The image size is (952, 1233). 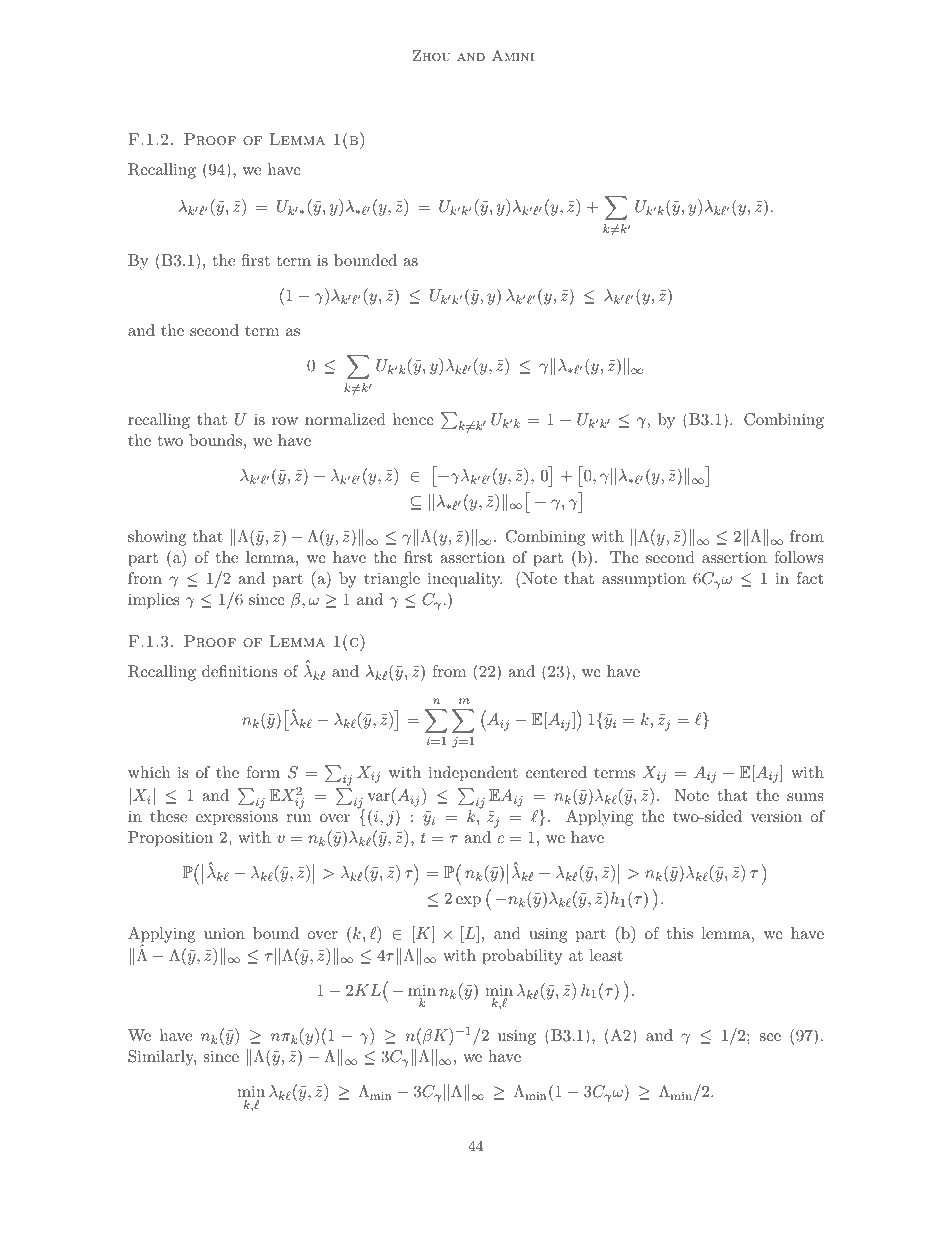 I want to click on hence, so click(x=413, y=419).
